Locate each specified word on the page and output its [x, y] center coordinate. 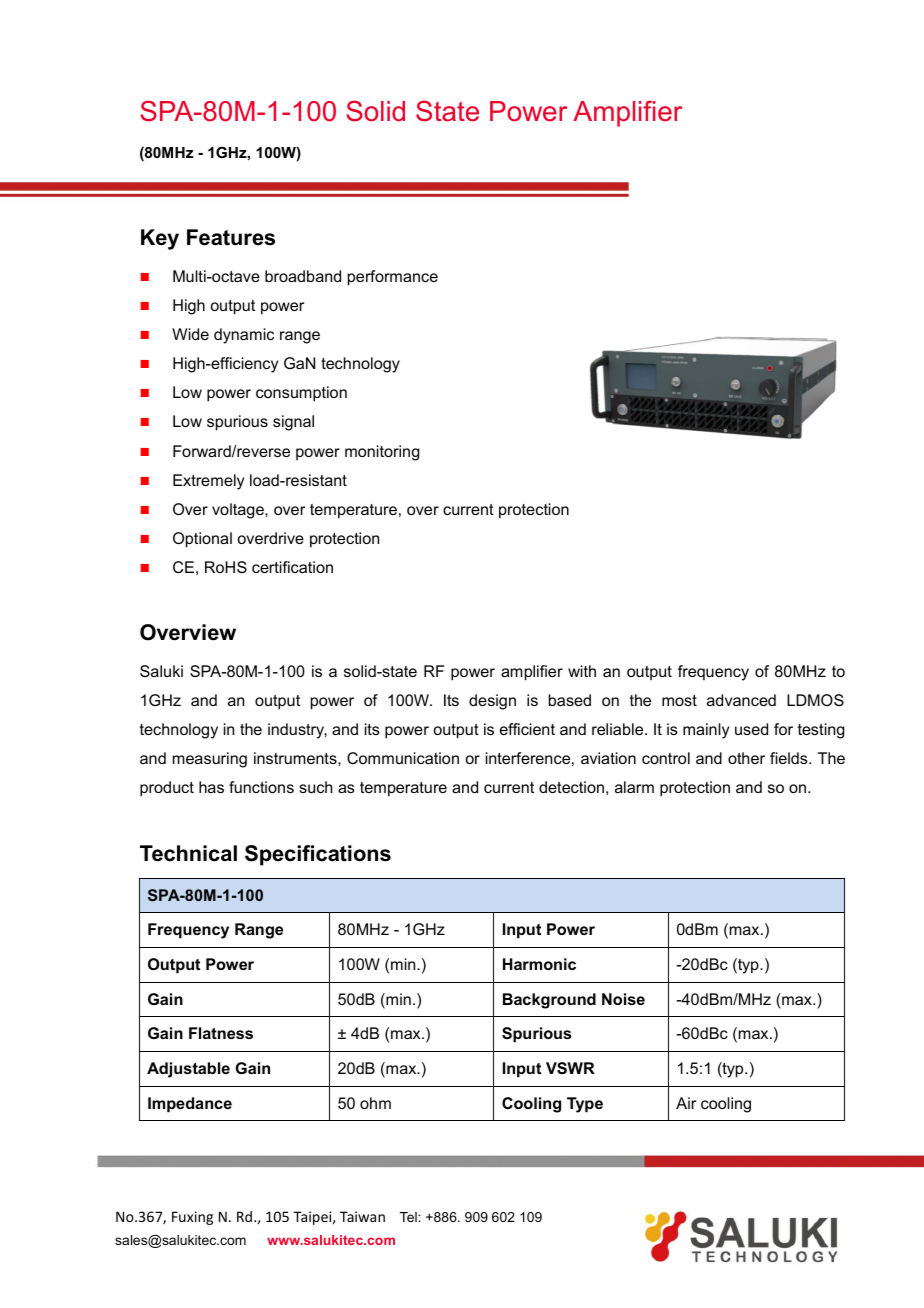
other [746, 758]
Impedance [190, 1105]
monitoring [382, 453]
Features [231, 237]
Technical [188, 853]
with [582, 671]
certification [292, 567]
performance [393, 278]
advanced [741, 700]
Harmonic [539, 964]
